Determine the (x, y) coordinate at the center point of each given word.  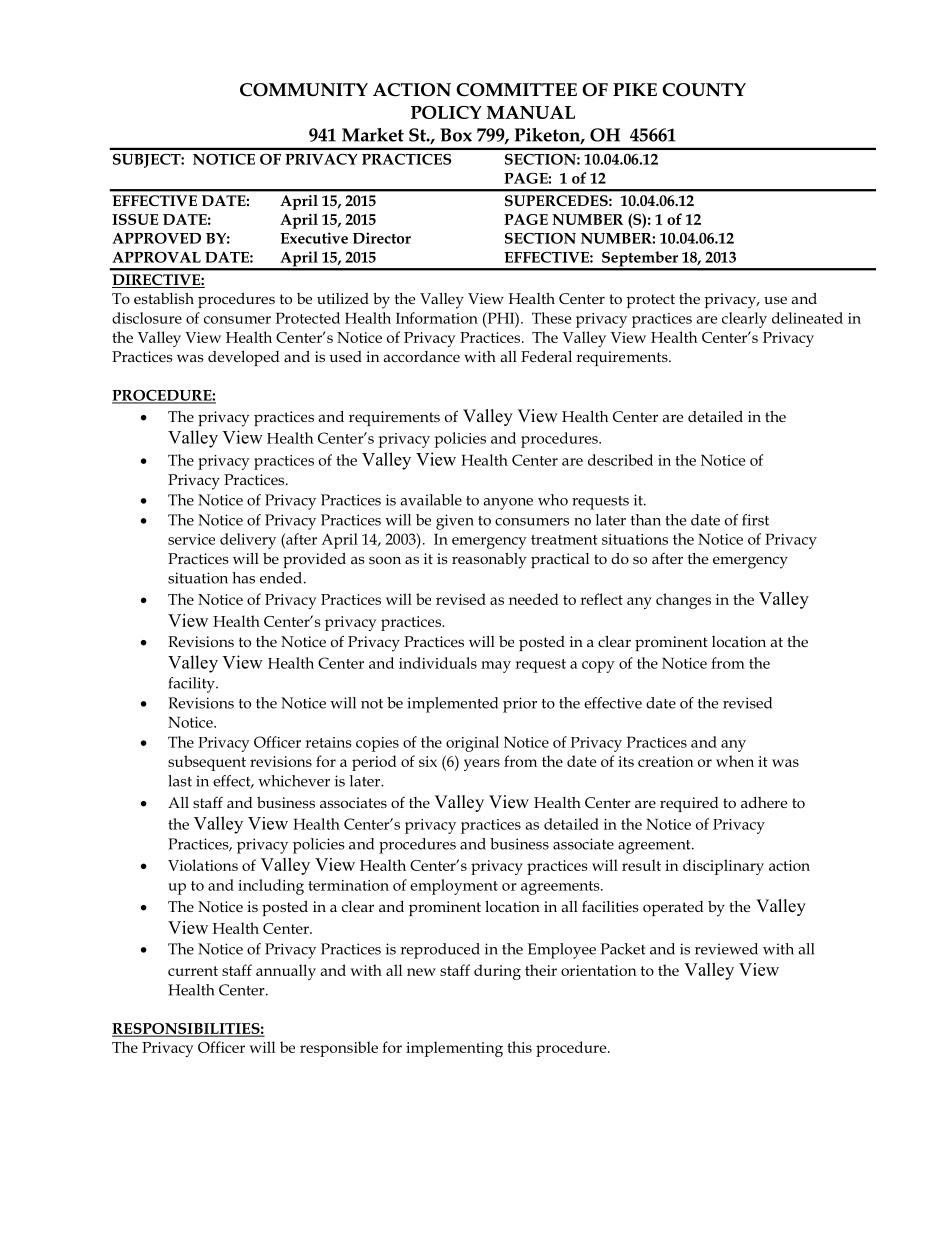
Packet (623, 949)
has (243, 578)
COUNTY (704, 90)
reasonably (489, 561)
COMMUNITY (304, 90)
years (482, 765)
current (193, 971)
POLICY (446, 112)
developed (244, 358)
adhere (764, 802)
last (180, 781)
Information (437, 318)
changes (683, 601)
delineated (807, 318)
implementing (454, 1049)
